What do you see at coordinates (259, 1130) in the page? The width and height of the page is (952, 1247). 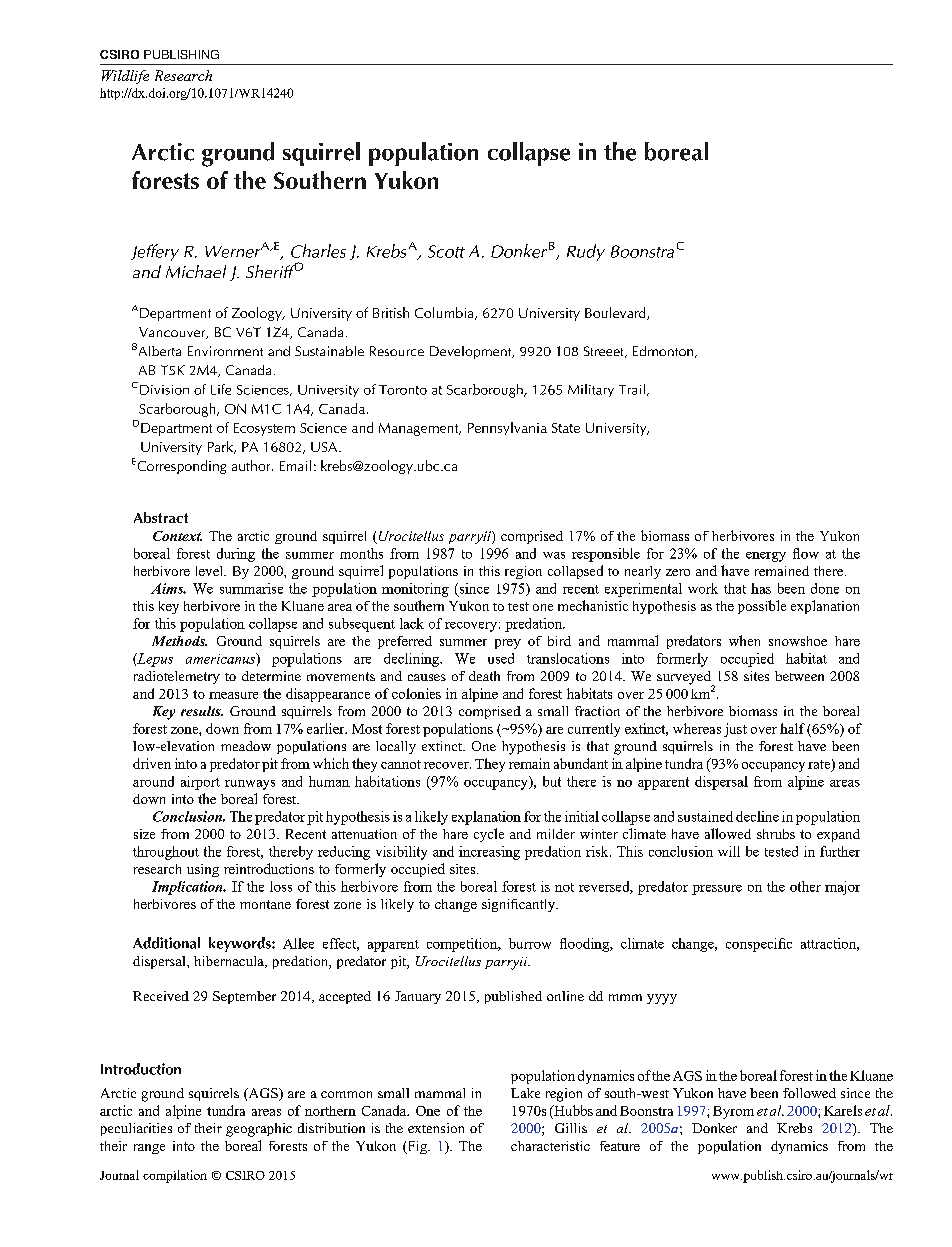 I see `geographic` at bounding box center [259, 1130].
